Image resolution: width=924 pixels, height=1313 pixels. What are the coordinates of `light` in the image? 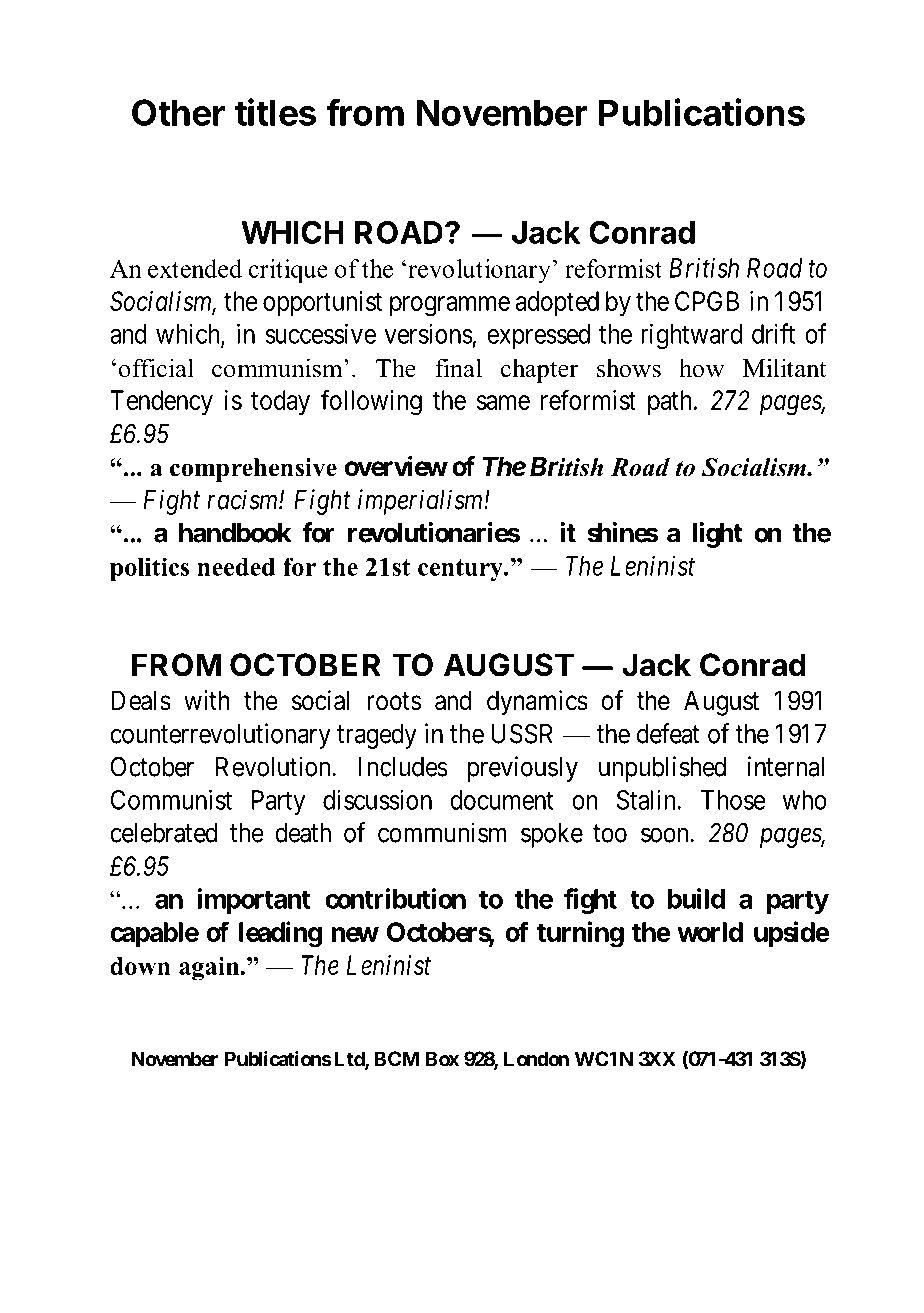 It's located at (717, 535).
